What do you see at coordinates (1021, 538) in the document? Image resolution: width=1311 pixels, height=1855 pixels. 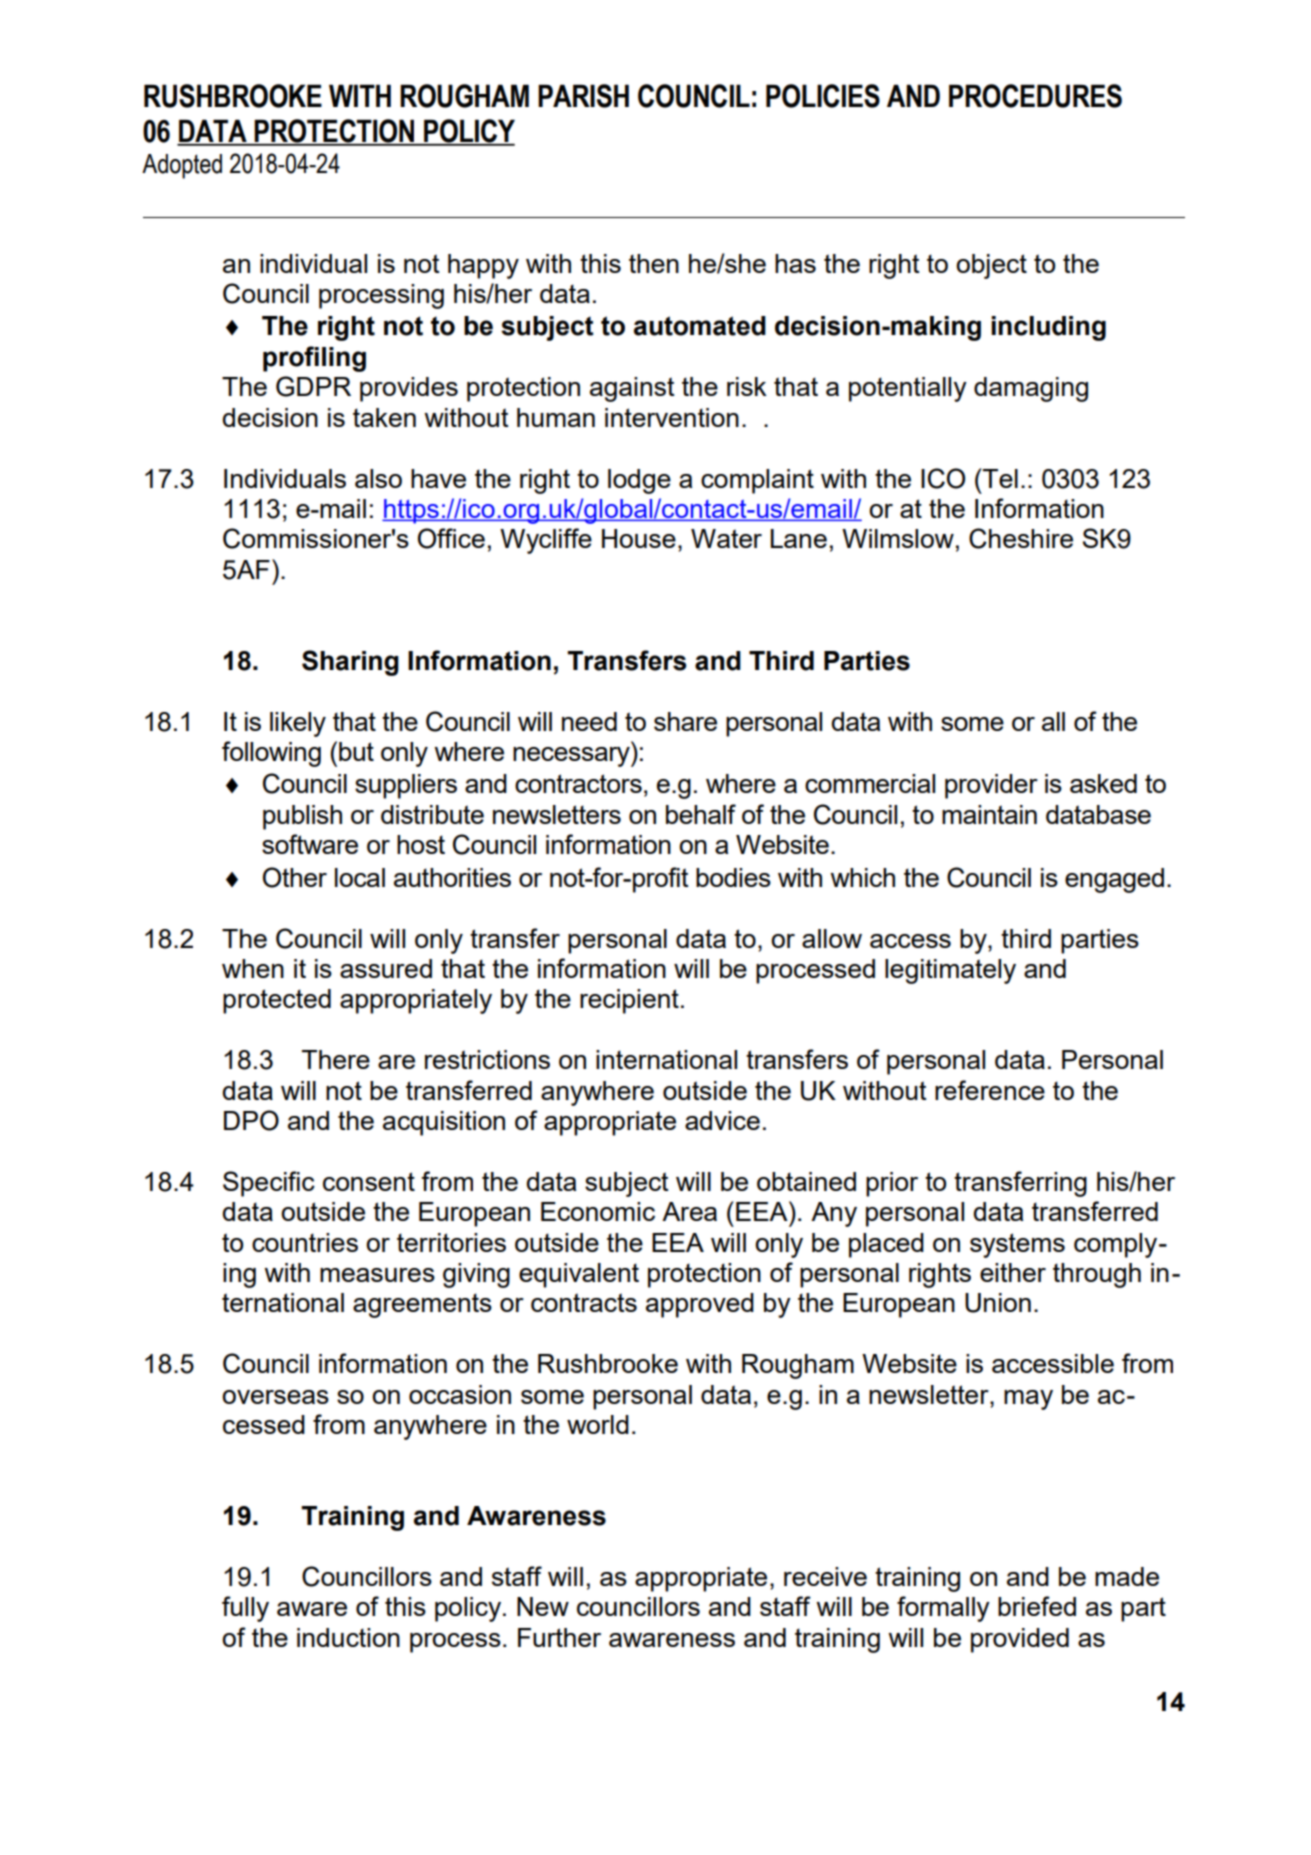 I see `Cheshire` at bounding box center [1021, 538].
